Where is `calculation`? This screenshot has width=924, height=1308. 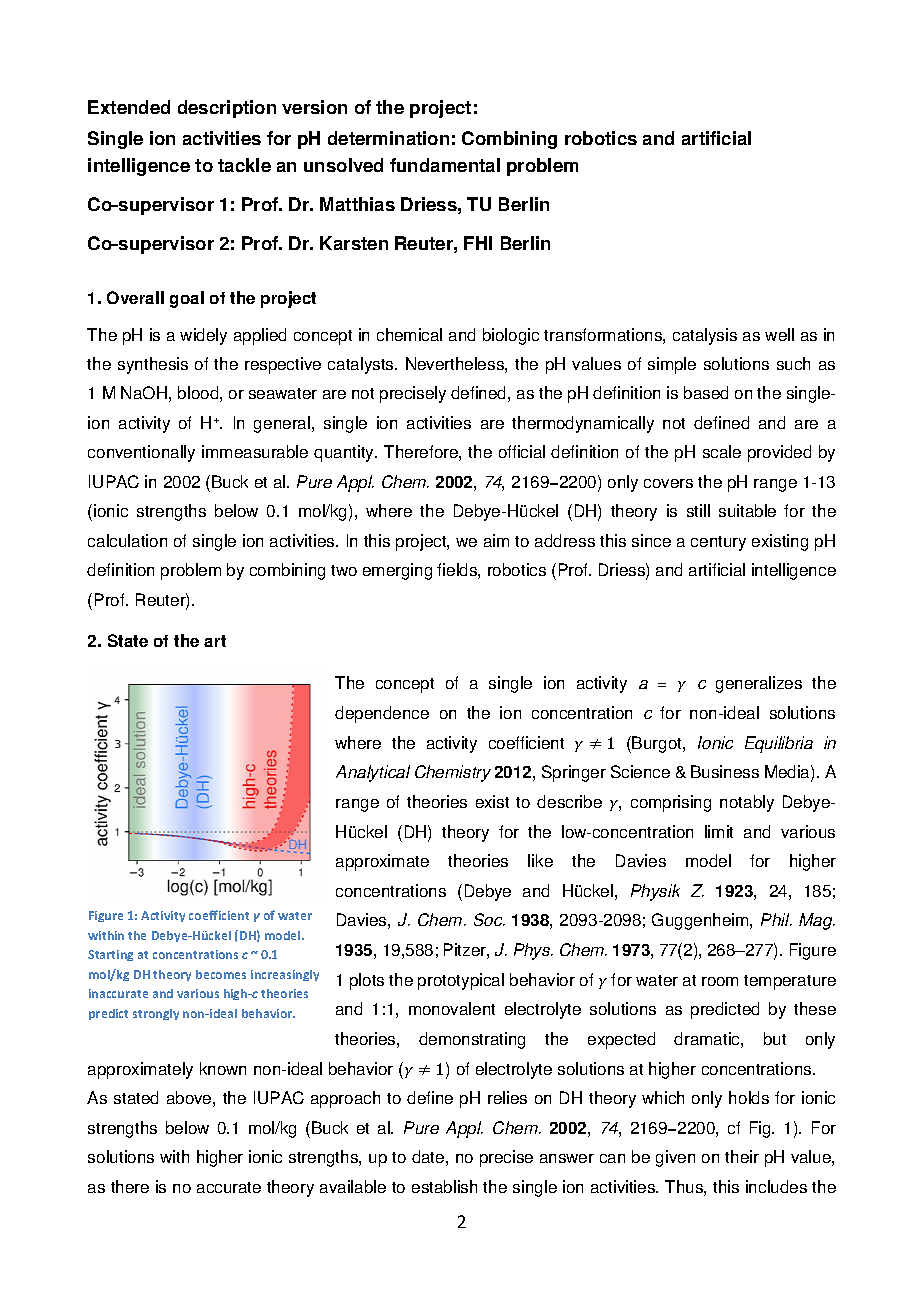
calculation is located at coordinates (127, 540).
